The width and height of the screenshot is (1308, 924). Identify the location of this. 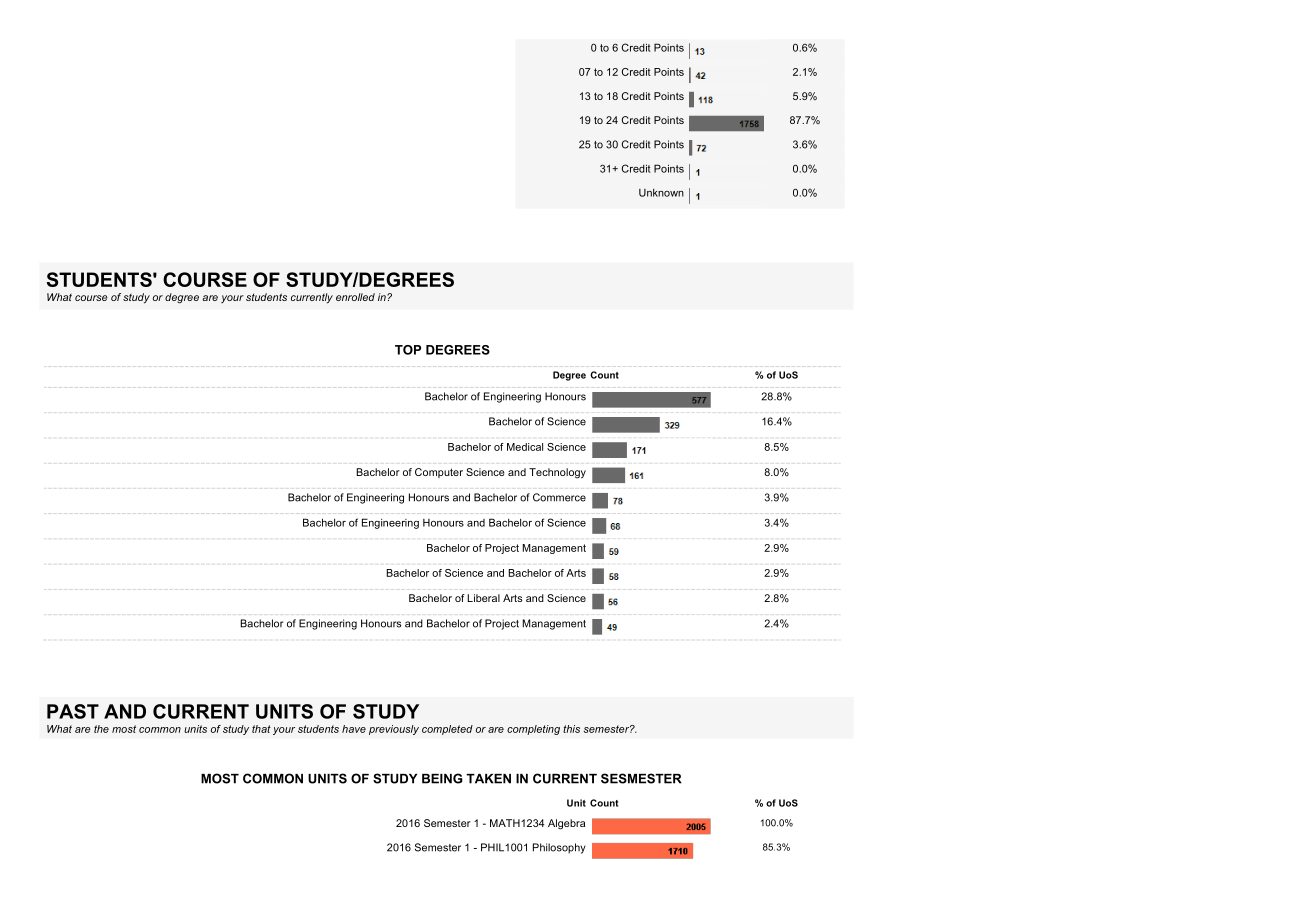
(571, 729).
